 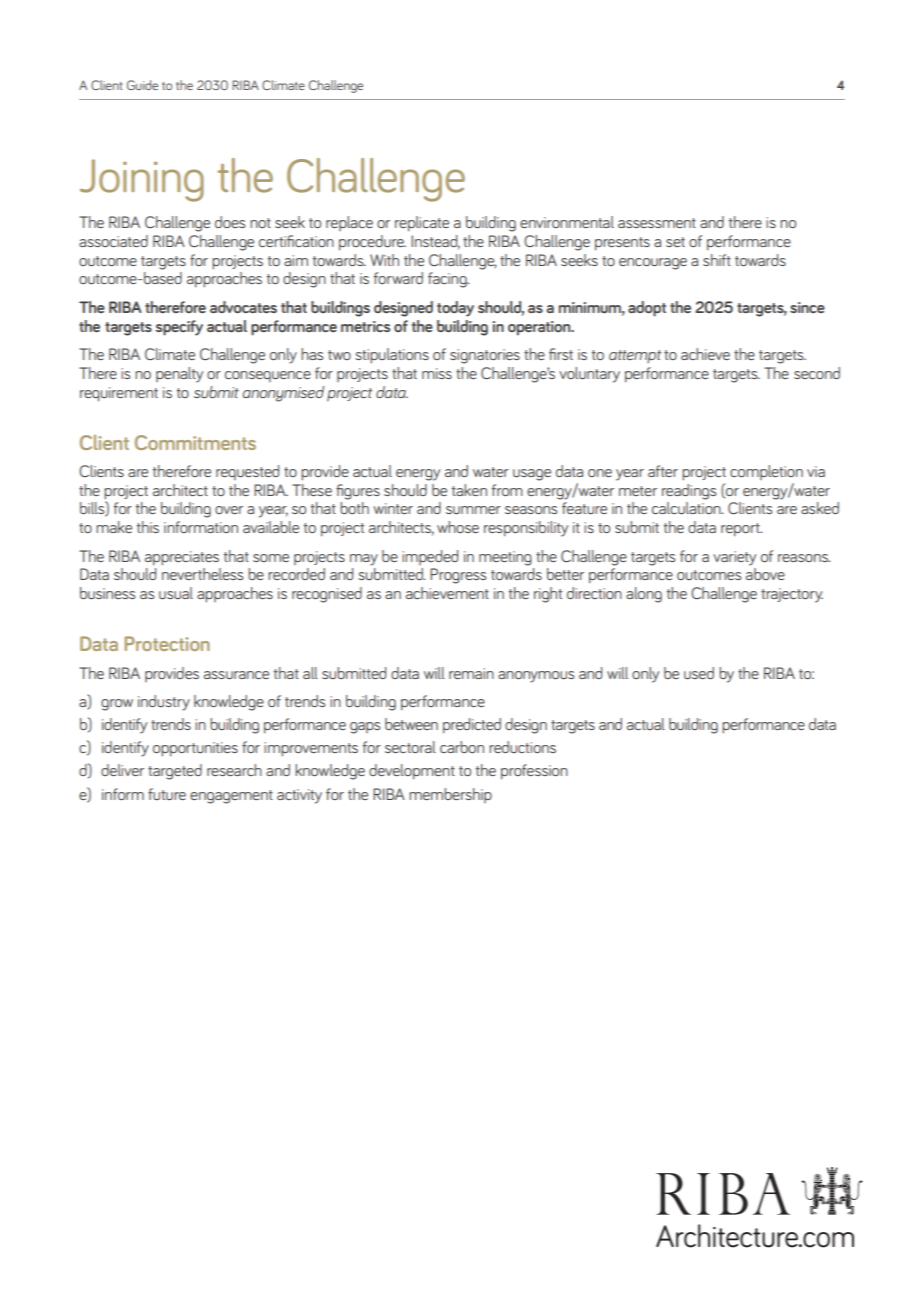 What do you see at coordinates (741, 530) in the screenshot?
I see `report` at bounding box center [741, 530].
